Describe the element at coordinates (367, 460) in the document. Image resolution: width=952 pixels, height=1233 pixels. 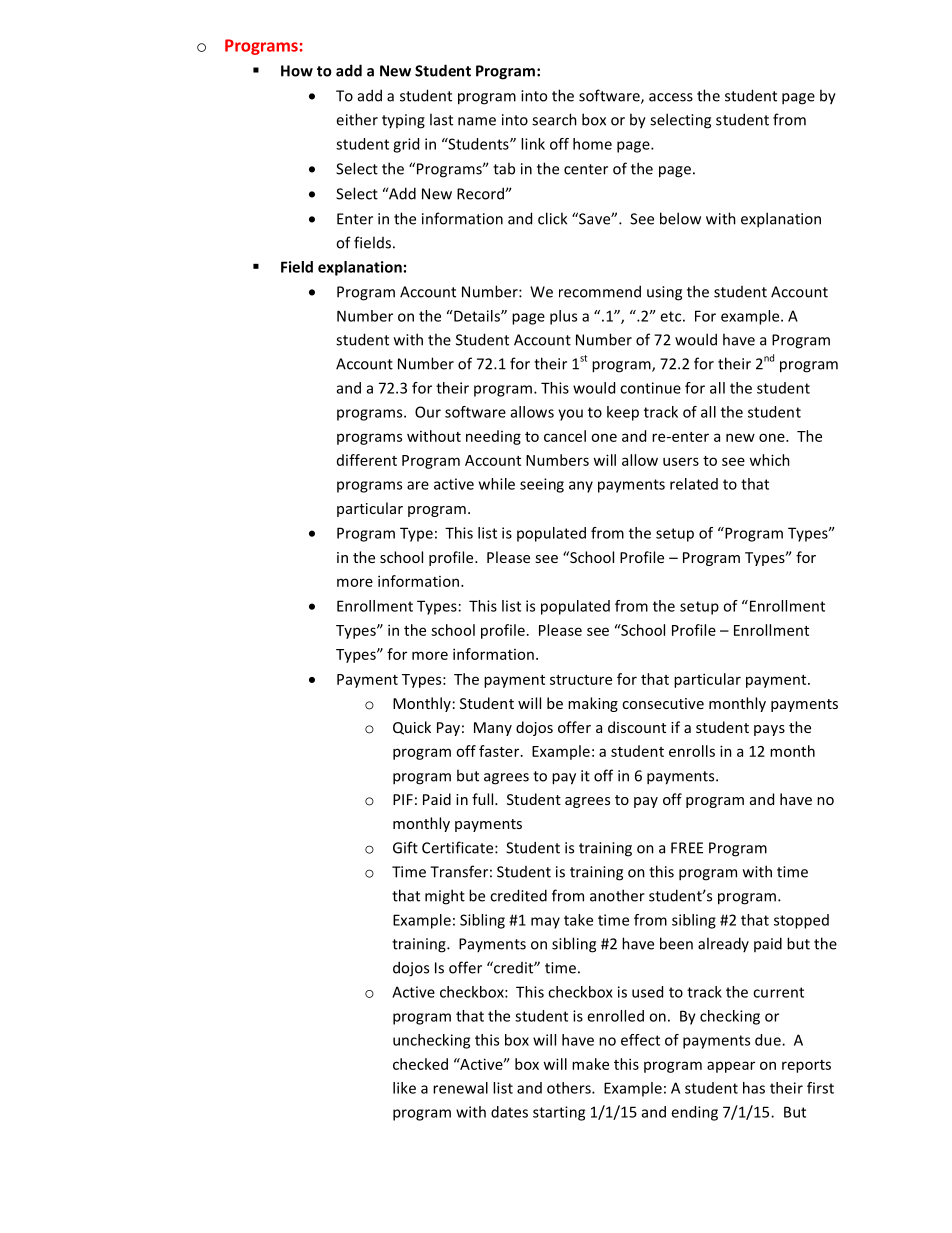
I see `different` at that location.
